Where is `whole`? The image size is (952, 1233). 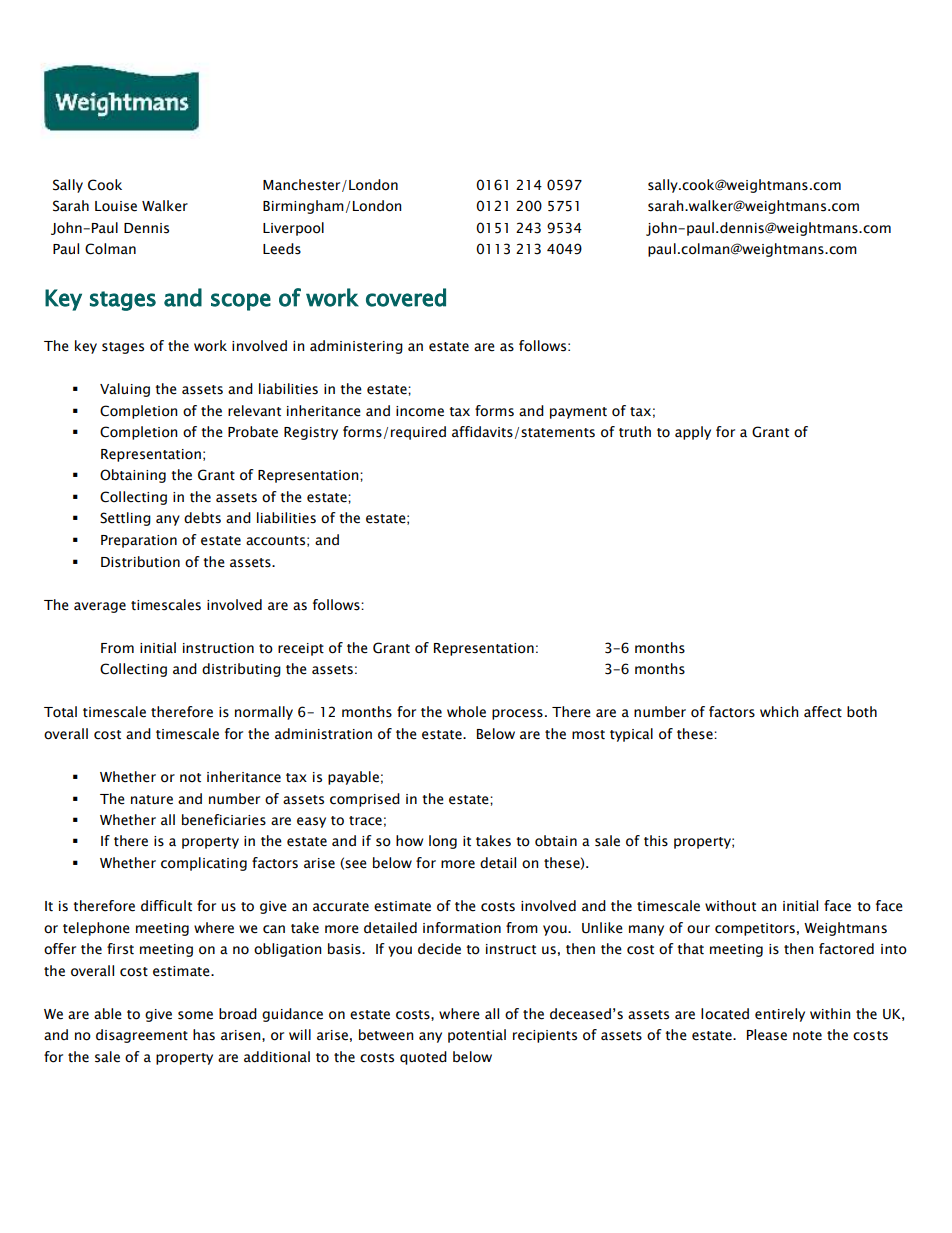 whole is located at coordinates (466, 712).
